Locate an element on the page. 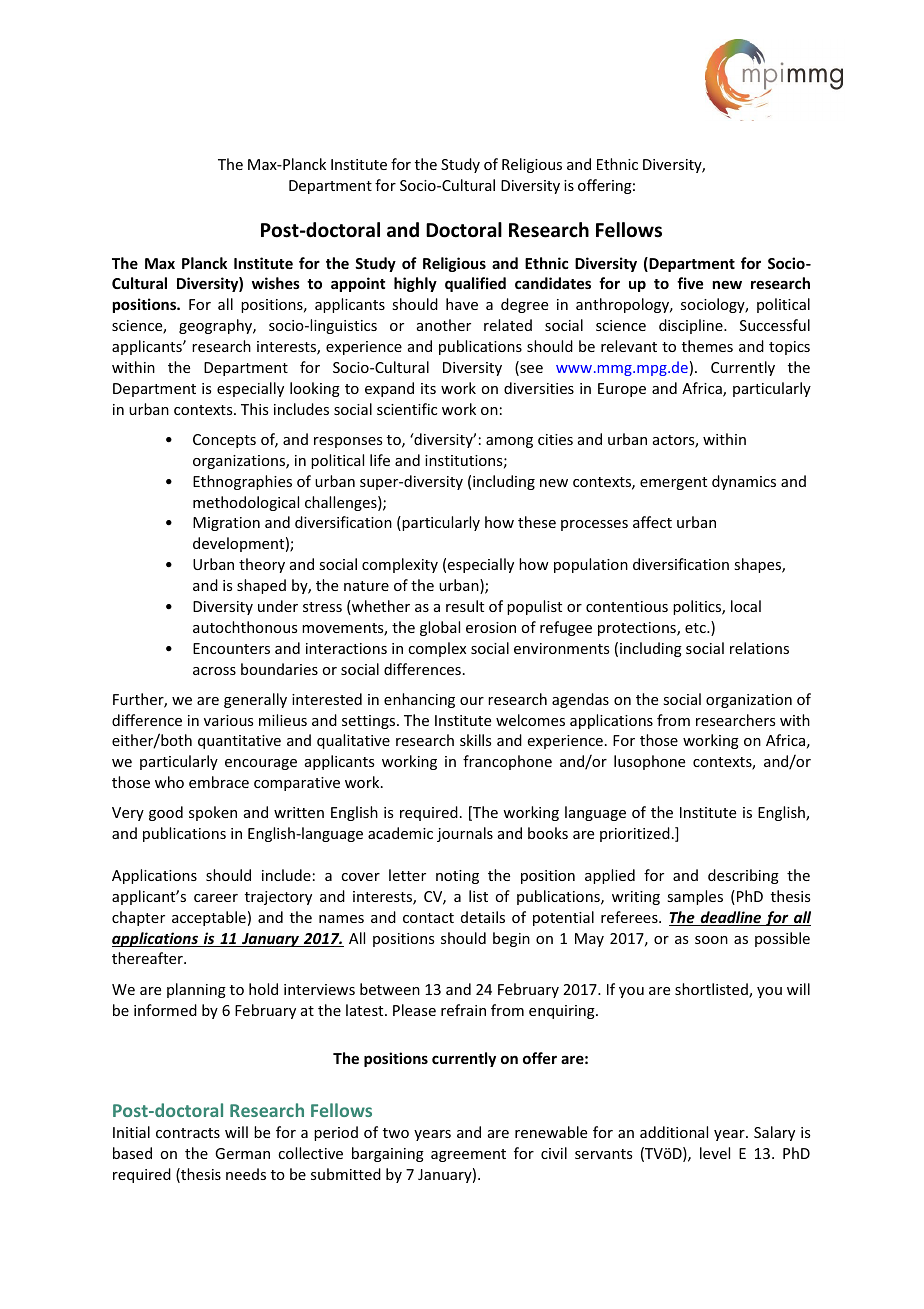  result is located at coordinates (465, 606).
